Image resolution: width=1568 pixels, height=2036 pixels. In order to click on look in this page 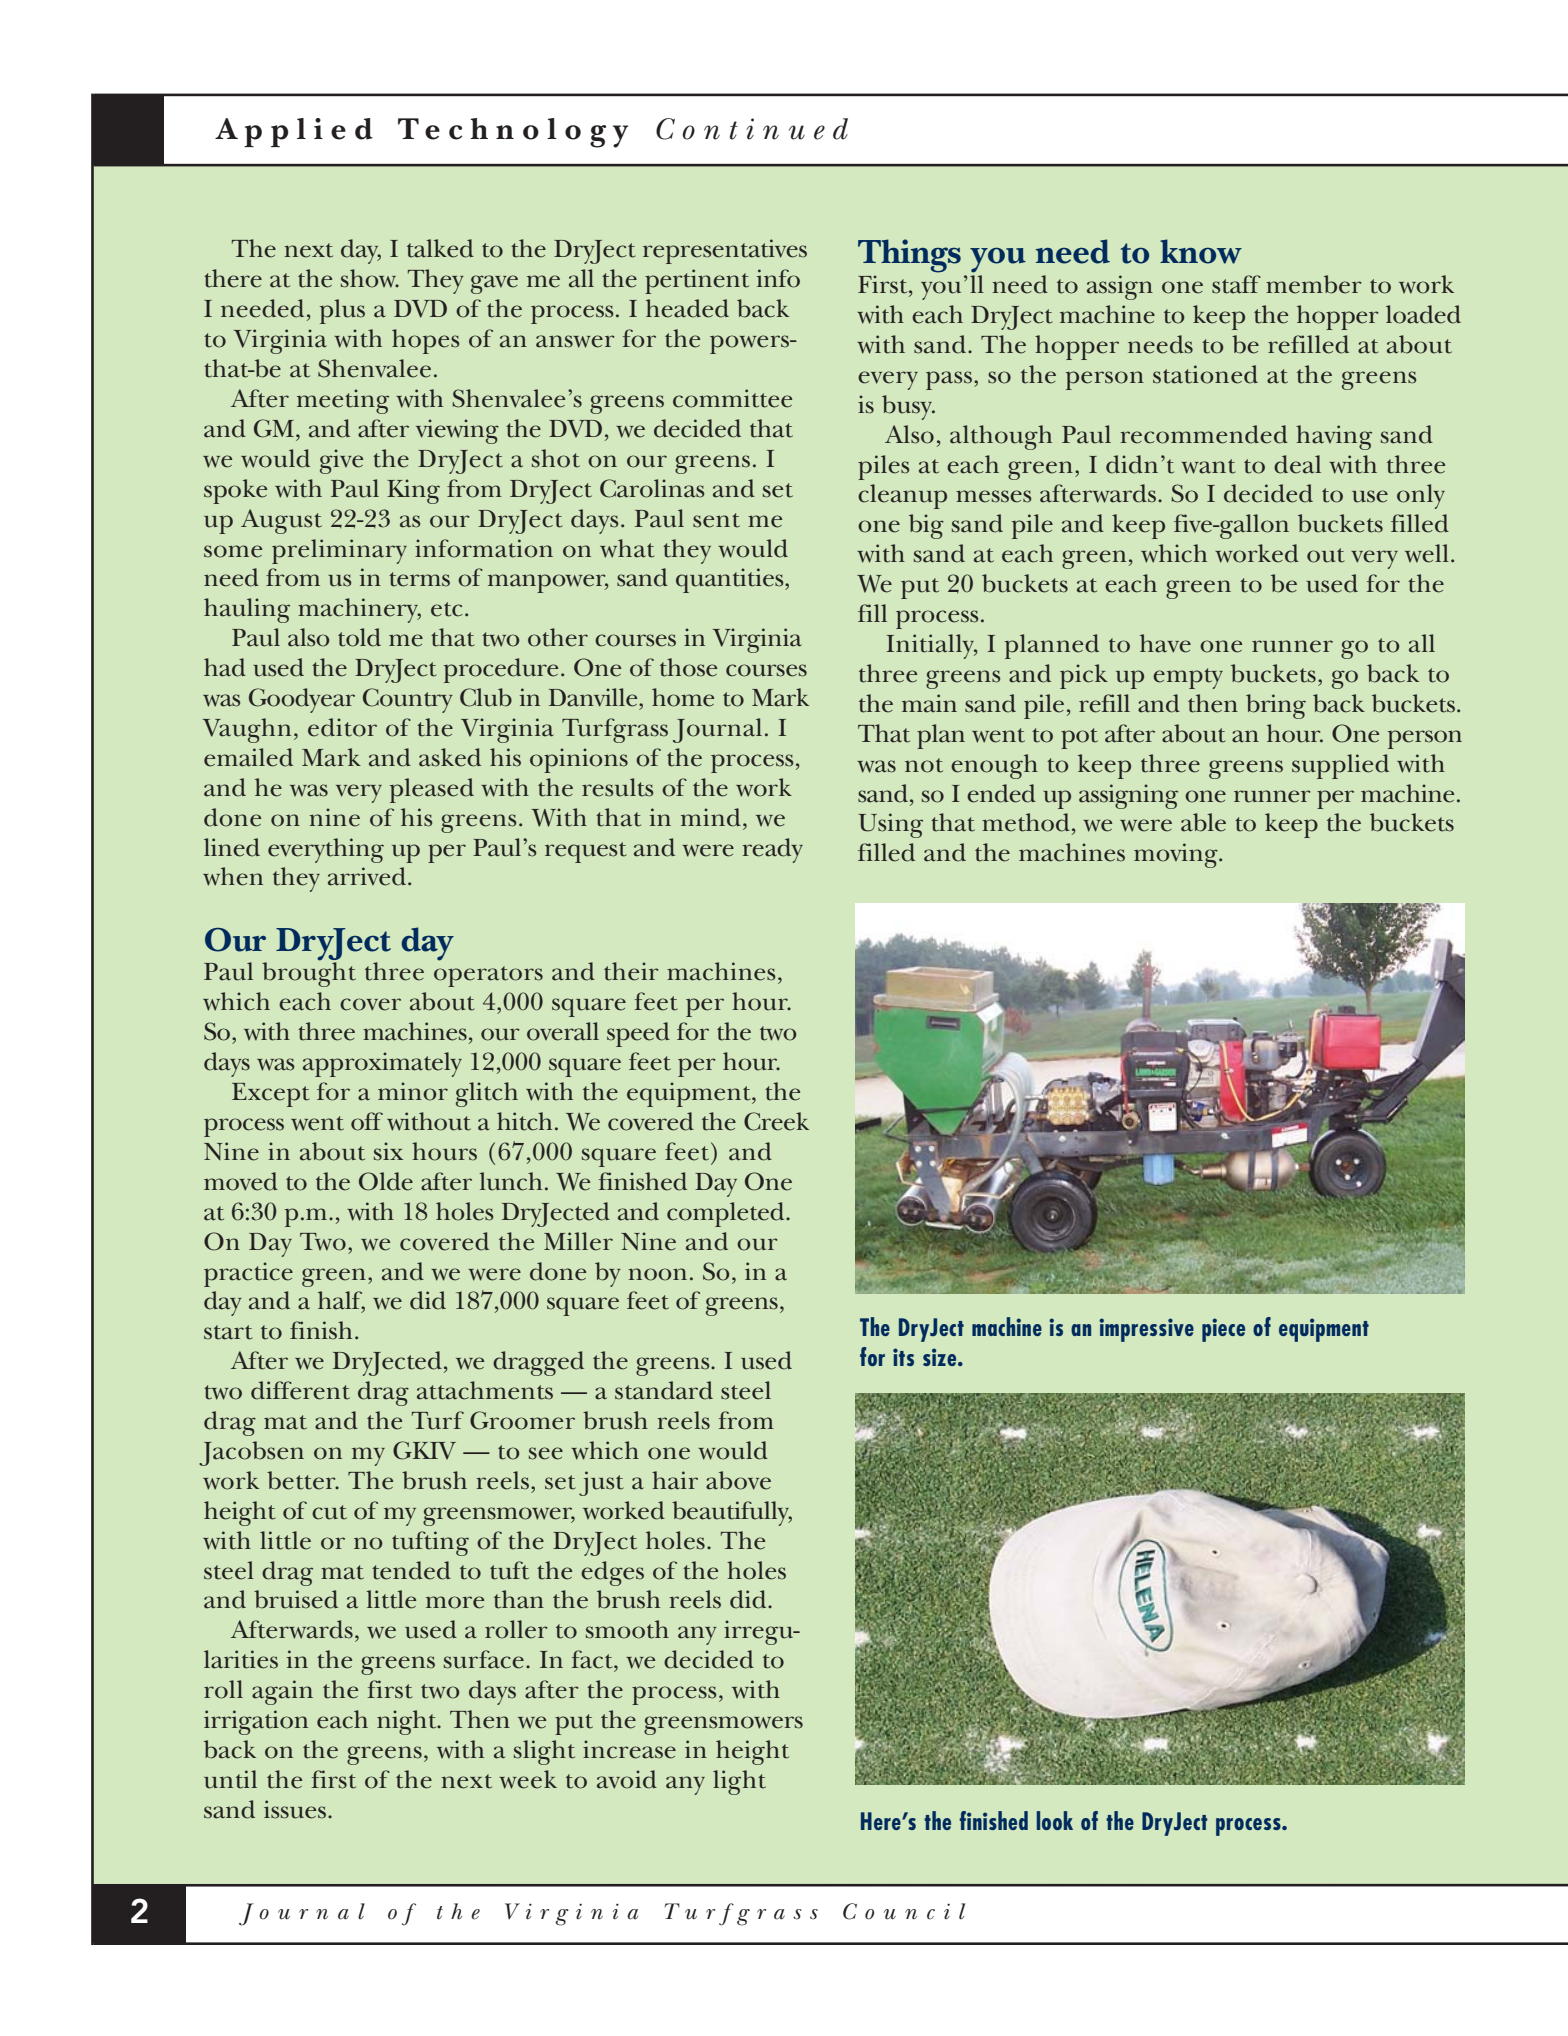, I will do `click(1055, 1820)`.
